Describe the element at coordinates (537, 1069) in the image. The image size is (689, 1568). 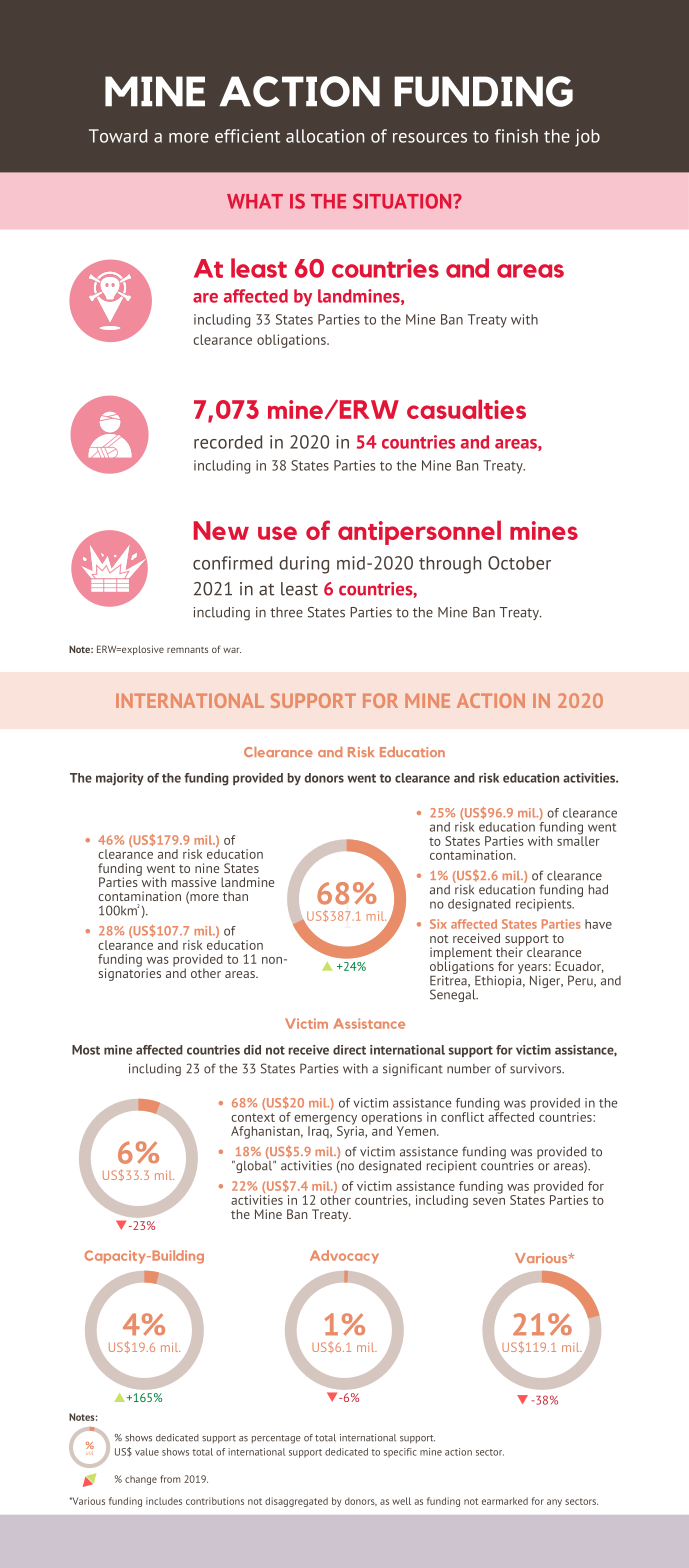
I see `survivors` at that location.
